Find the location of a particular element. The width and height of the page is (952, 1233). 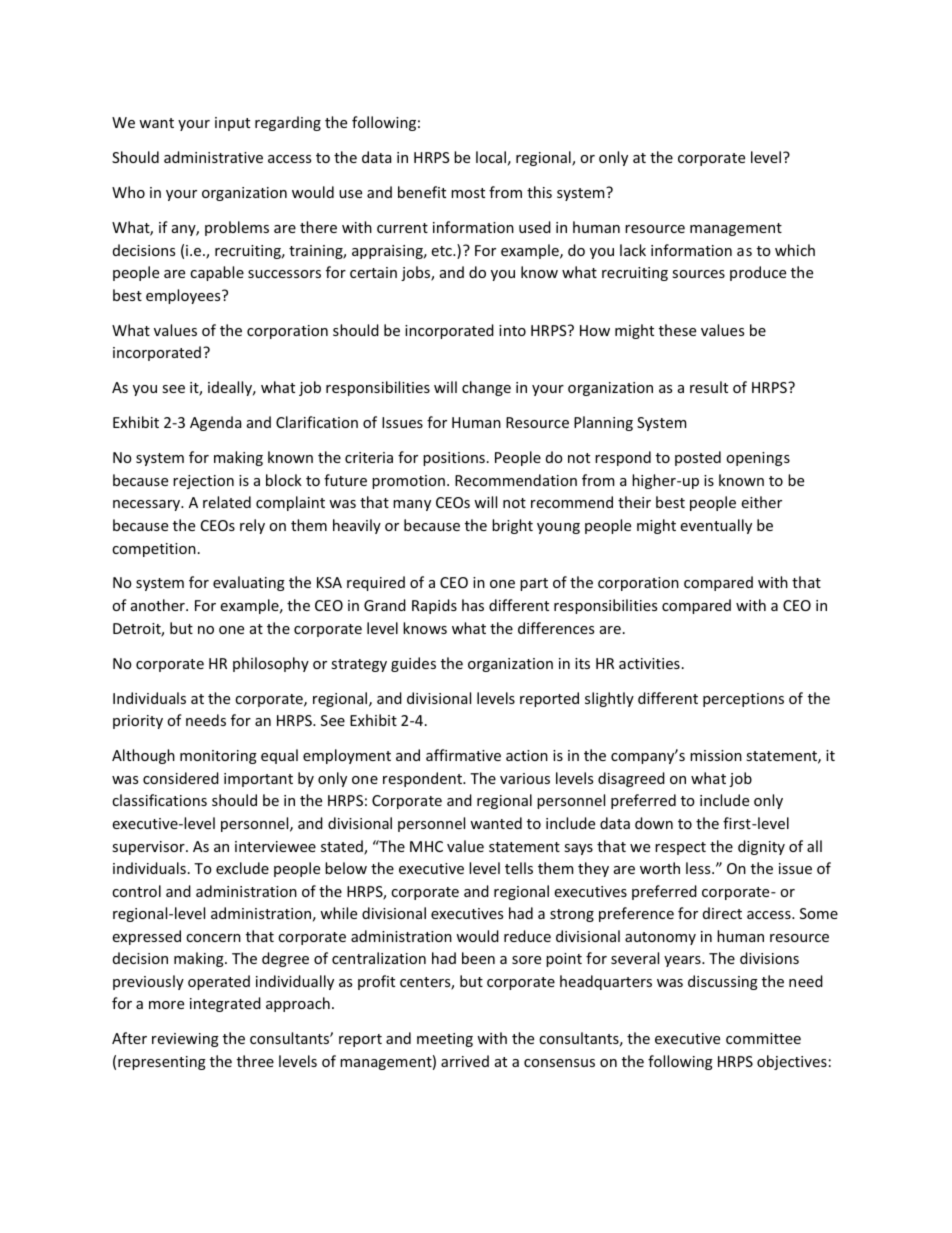

reviewing is located at coordinates (185, 1040).
